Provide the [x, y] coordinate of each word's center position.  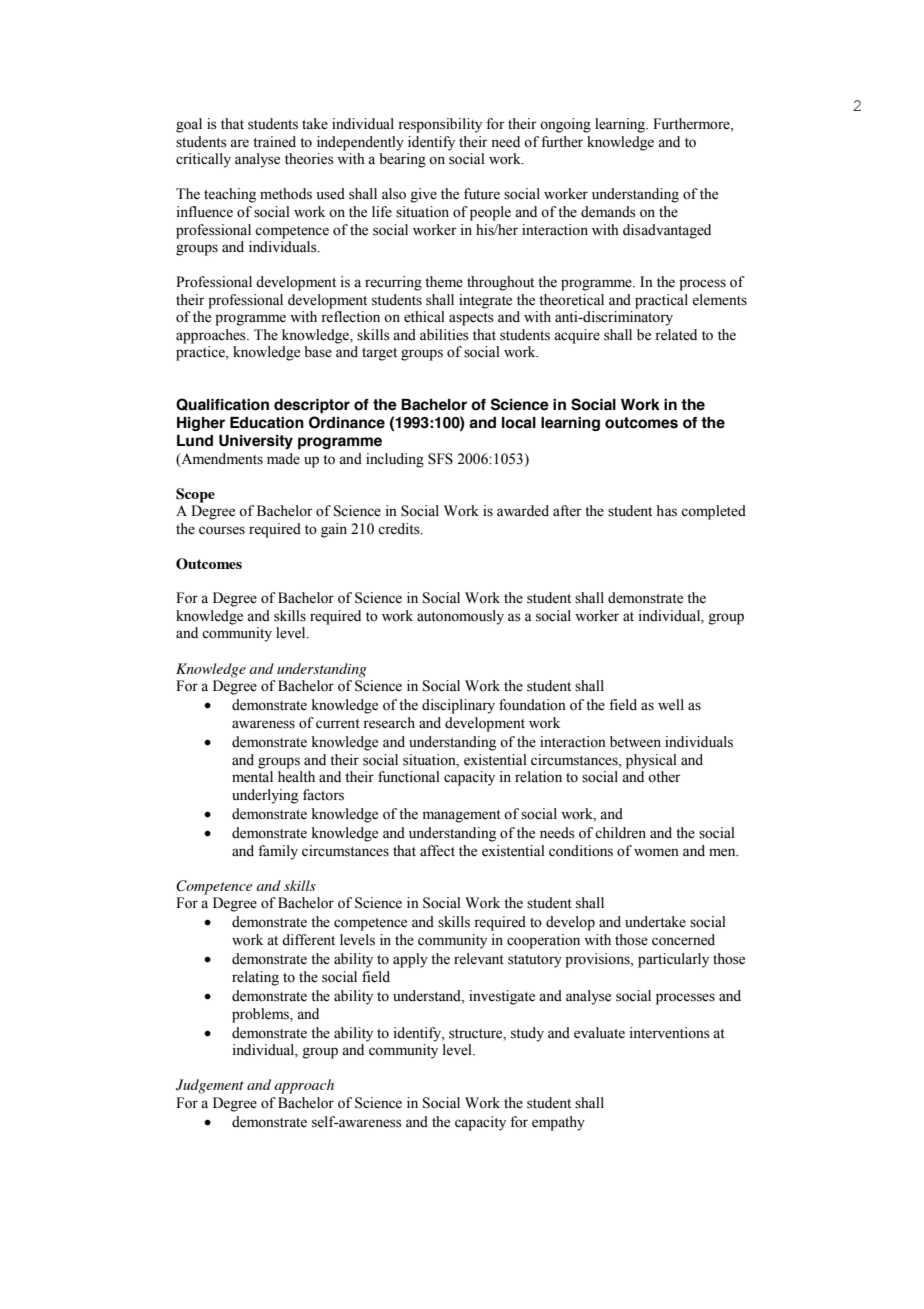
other [664, 777]
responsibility [440, 125]
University [256, 442]
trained [274, 142]
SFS [440, 459]
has [667, 511]
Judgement [210, 1086]
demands [608, 212]
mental [252, 777]
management [462, 816]
